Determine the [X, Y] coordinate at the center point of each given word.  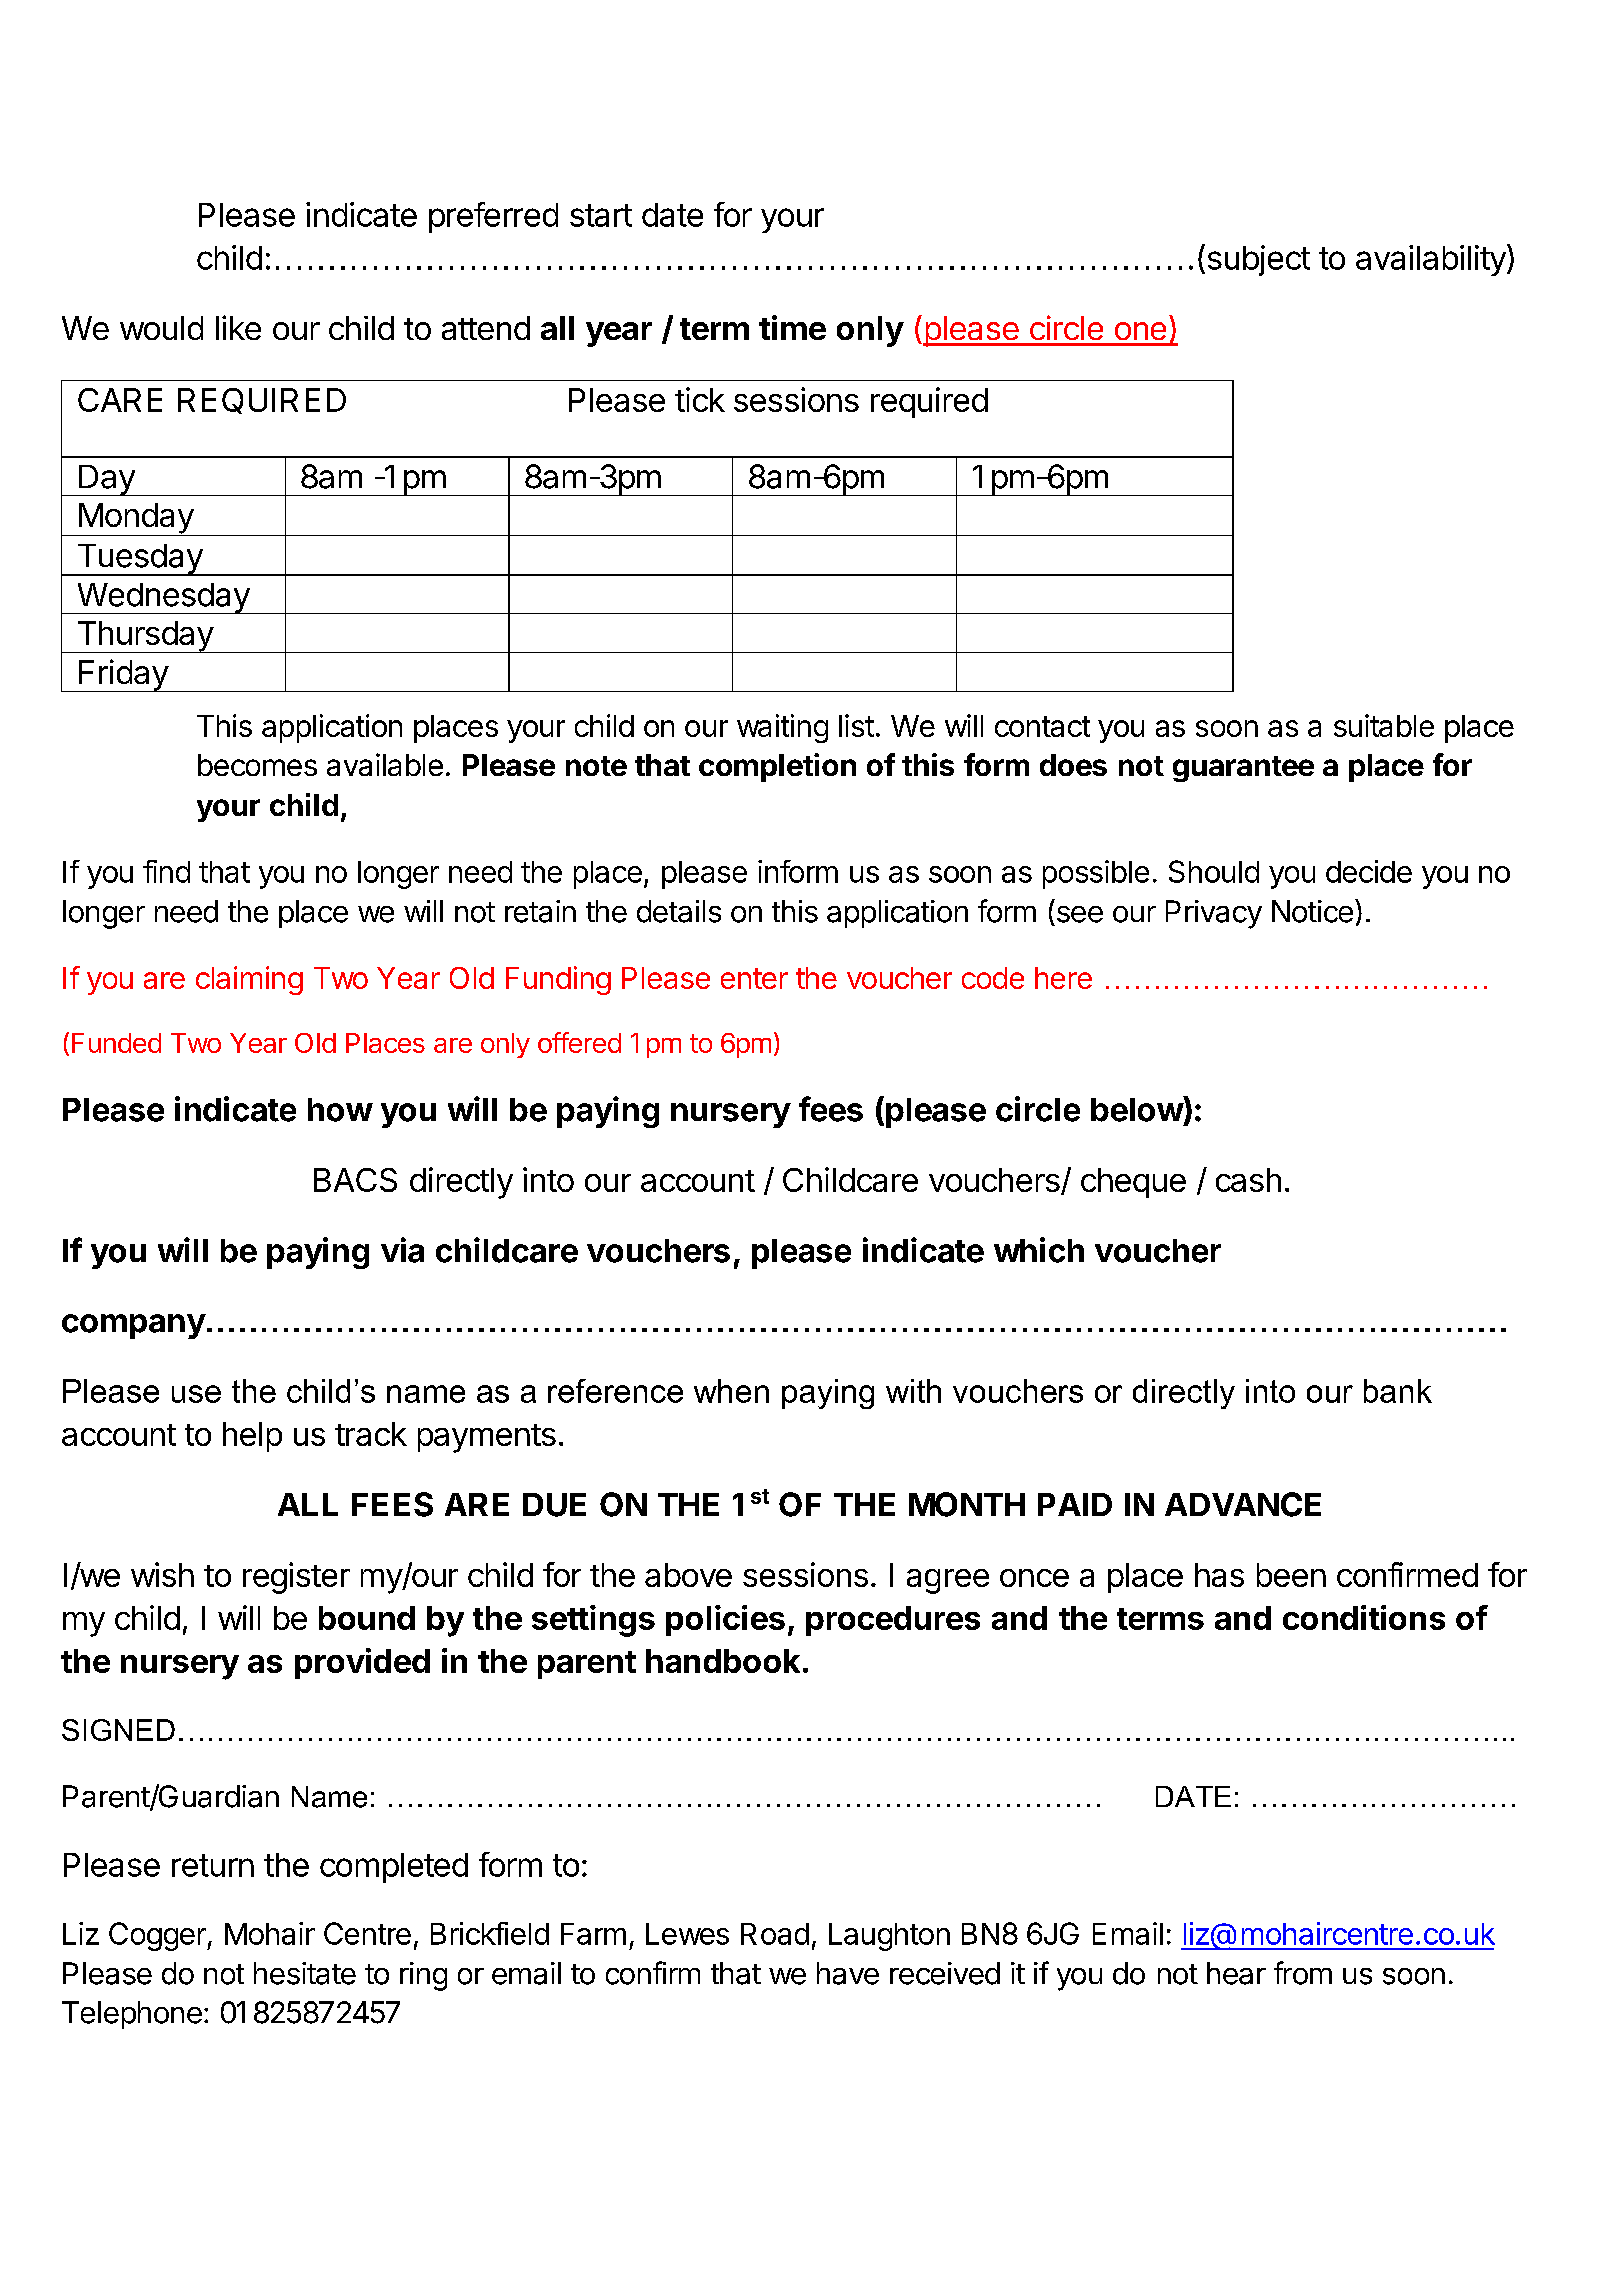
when [731, 1391]
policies [725, 1620]
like [238, 327]
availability [1431, 260]
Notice [1312, 911]
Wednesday [162, 598]
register [296, 1578]
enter [754, 978]
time [792, 327]
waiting [782, 728]
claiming [249, 980]
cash [1248, 1180]
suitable [1384, 725]
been [1291, 1575]
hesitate [305, 1973]
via [402, 1250]
